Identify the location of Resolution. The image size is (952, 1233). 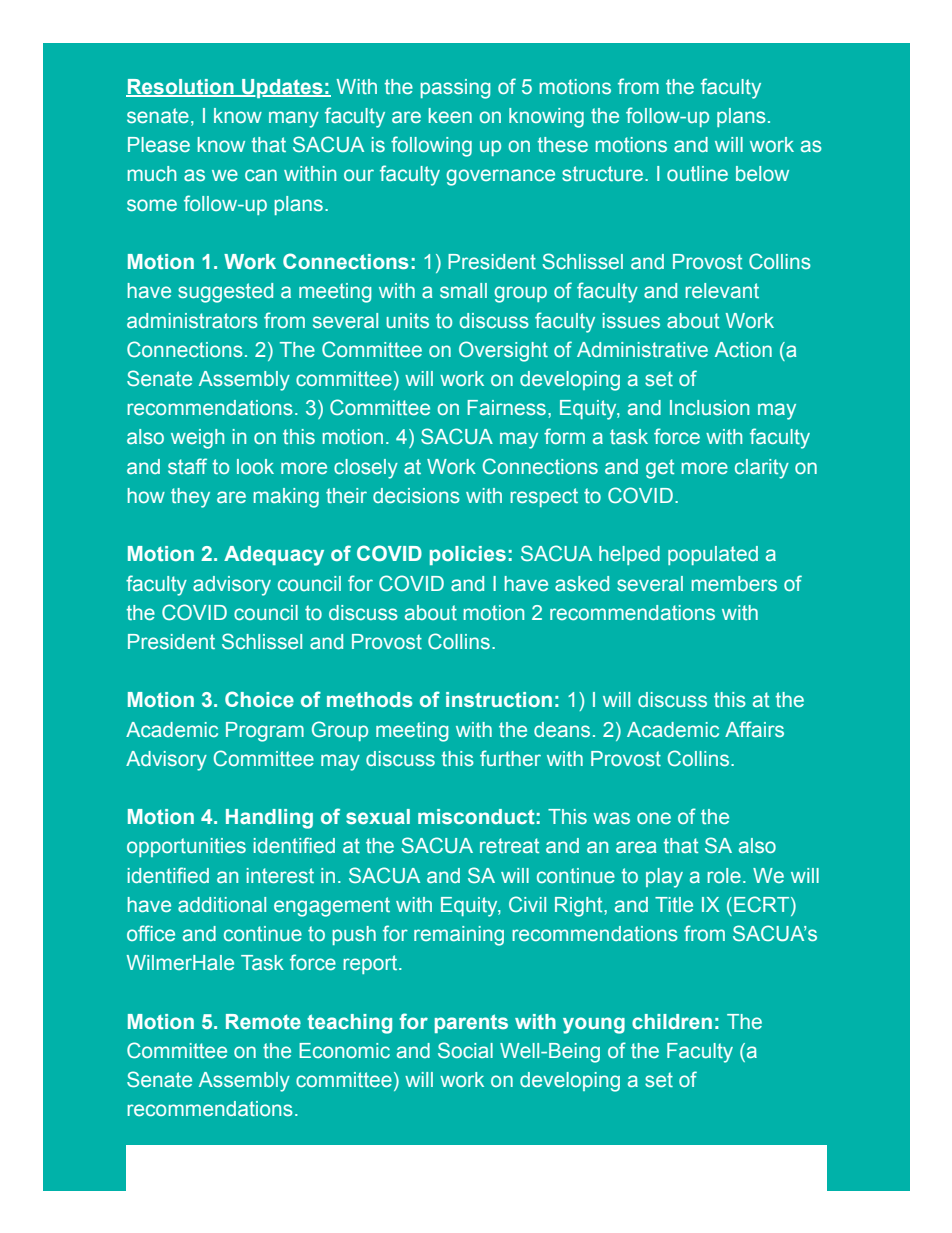
(181, 88).
